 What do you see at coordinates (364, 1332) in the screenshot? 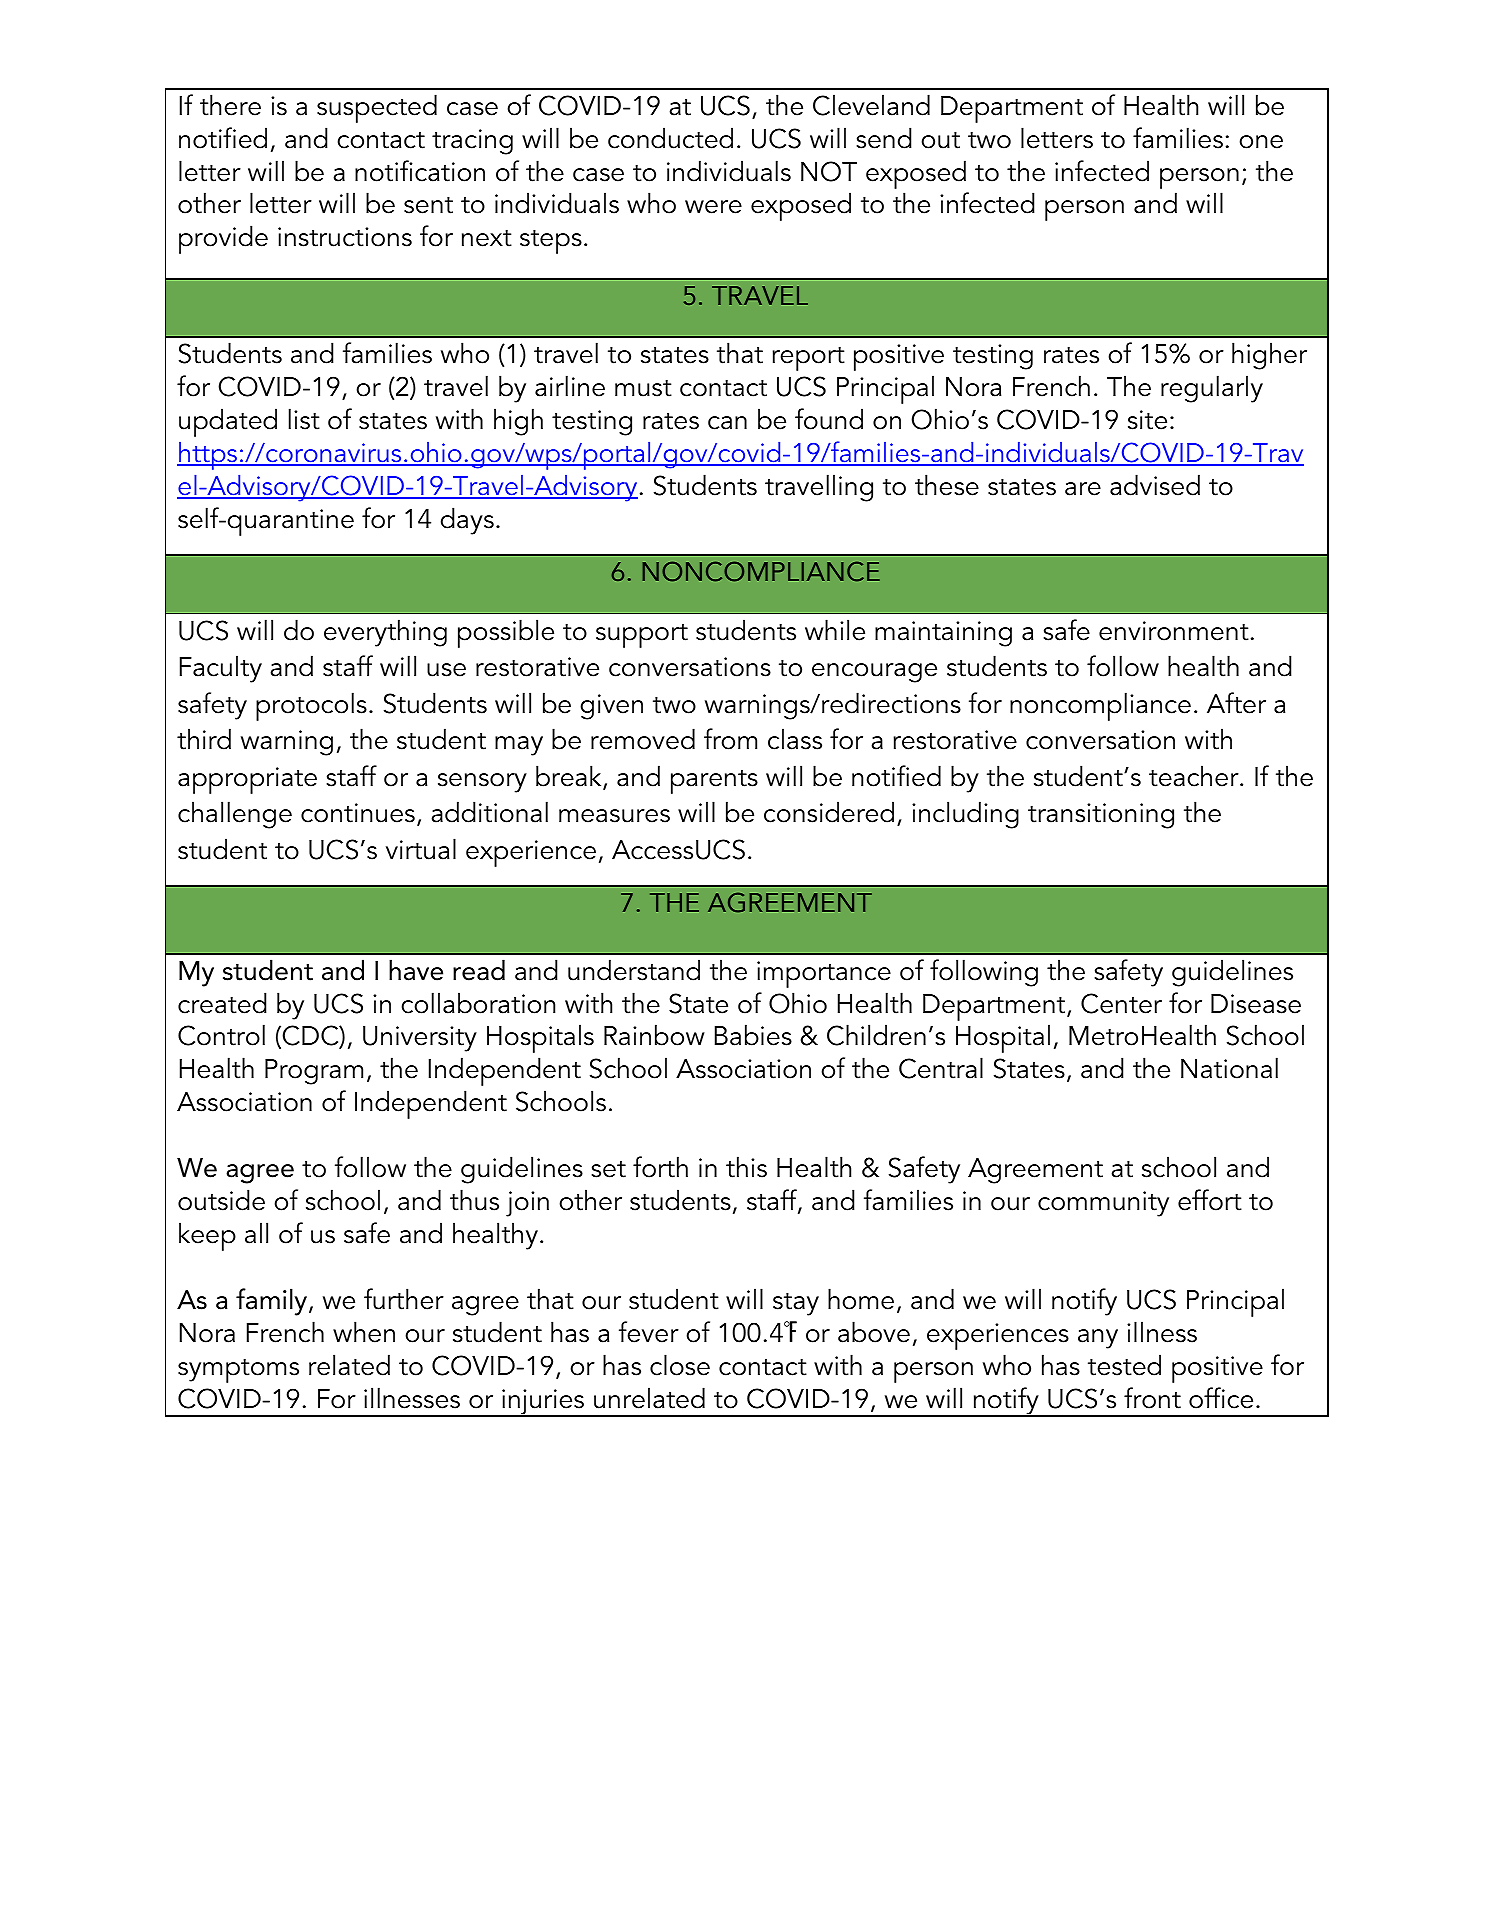
I see `when` at bounding box center [364, 1332].
